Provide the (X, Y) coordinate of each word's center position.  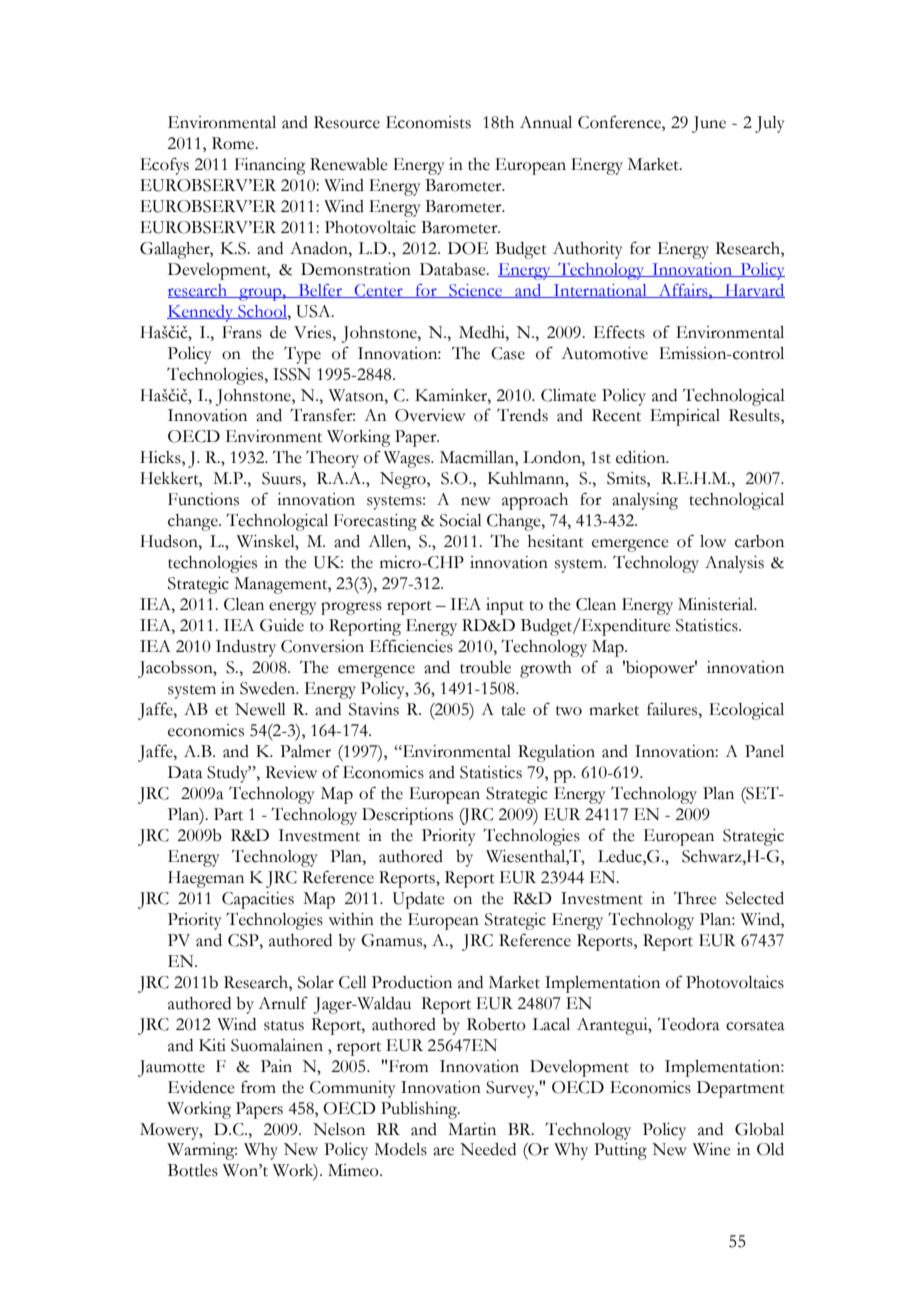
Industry (246, 648)
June (709, 124)
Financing (270, 166)
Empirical (685, 417)
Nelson (339, 1129)
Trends (522, 415)
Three (695, 898)
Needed (488, 1149)
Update (419, 900)
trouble (485, 667)
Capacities (258, 900)
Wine (712, 1149)
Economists (428, 122)
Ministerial (717, 604)
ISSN (292, 374)
